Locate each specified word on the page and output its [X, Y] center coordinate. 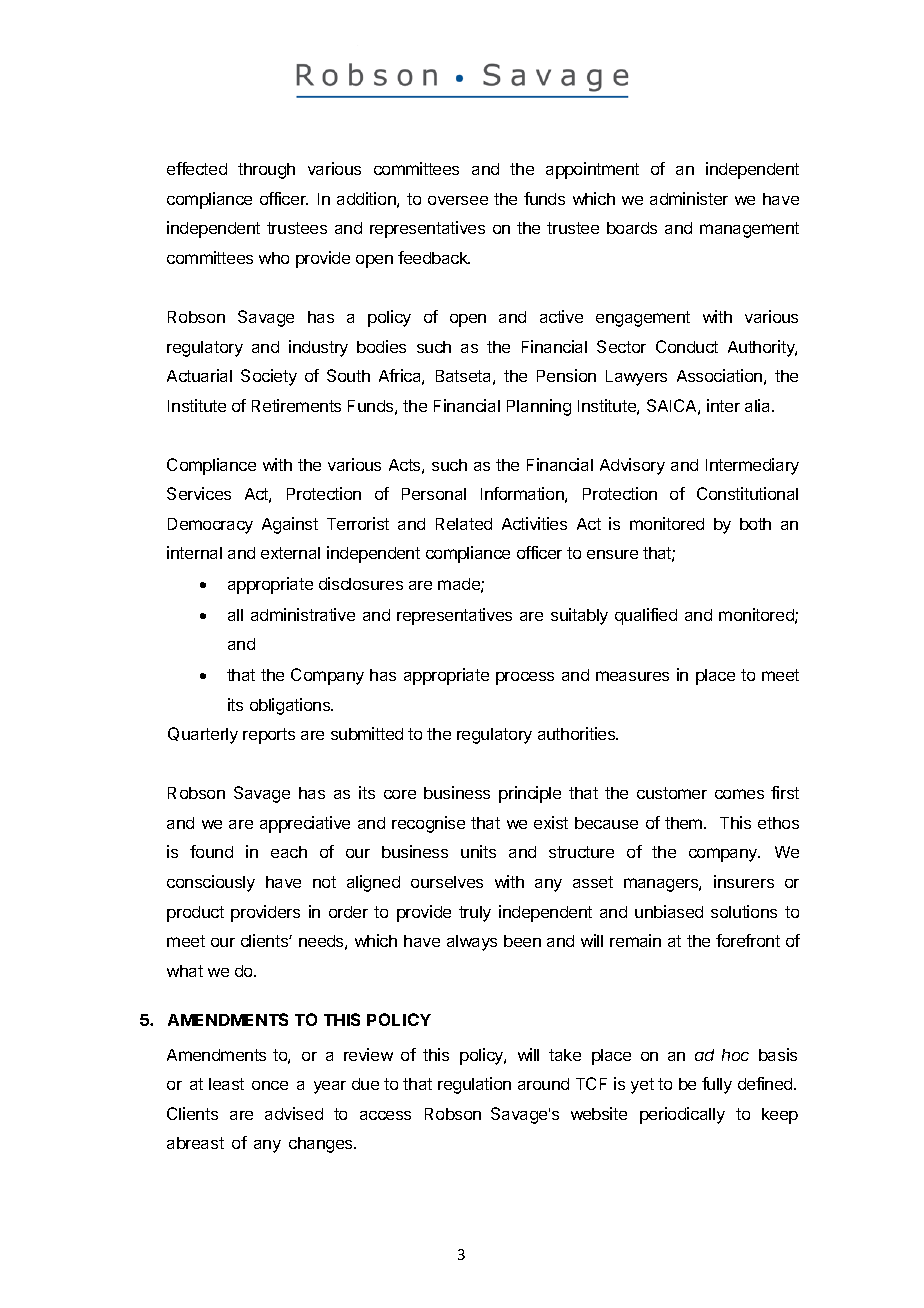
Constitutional [747, 493]
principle [530, 794]
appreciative [305, 824]
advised [294, 1113]
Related [464, 524]
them [685, 823]
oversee [458, 200]
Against [290, 525]
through [266, 171]
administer [689, 198]
